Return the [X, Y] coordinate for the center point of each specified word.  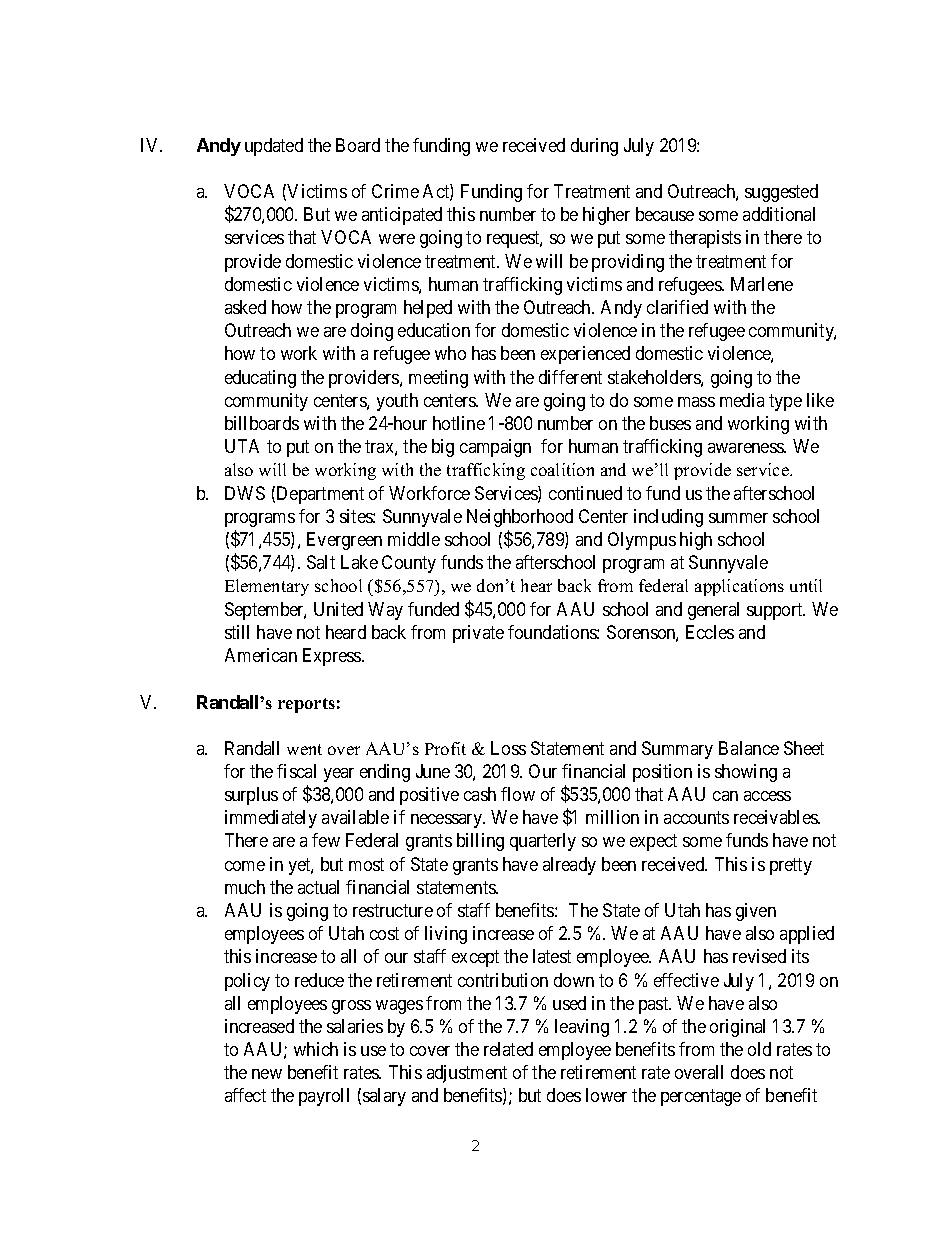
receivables [776, 817]
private [478, 634]
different [570, 377]
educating [260, 379]
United [338, 609]
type [785, 402]
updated [274, 147]
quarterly [543, 842]
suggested [781, 193]
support [776, 611]
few [326, 840]
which [316, 1049]
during [594, 147]
